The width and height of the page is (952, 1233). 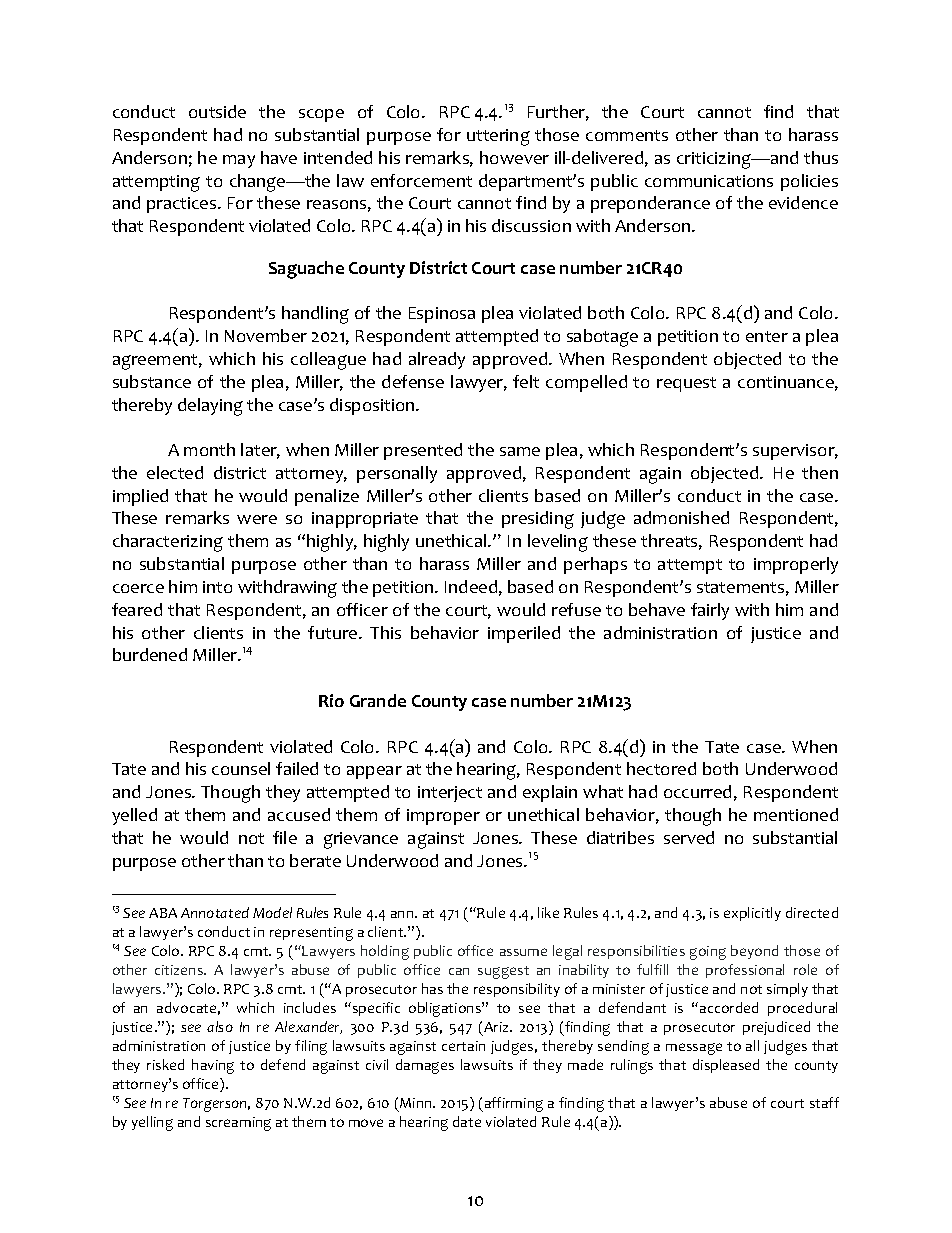 What do you see at coordinates (213, 1066) in the page?
I see `having` at bounding box center [213, 1066].
